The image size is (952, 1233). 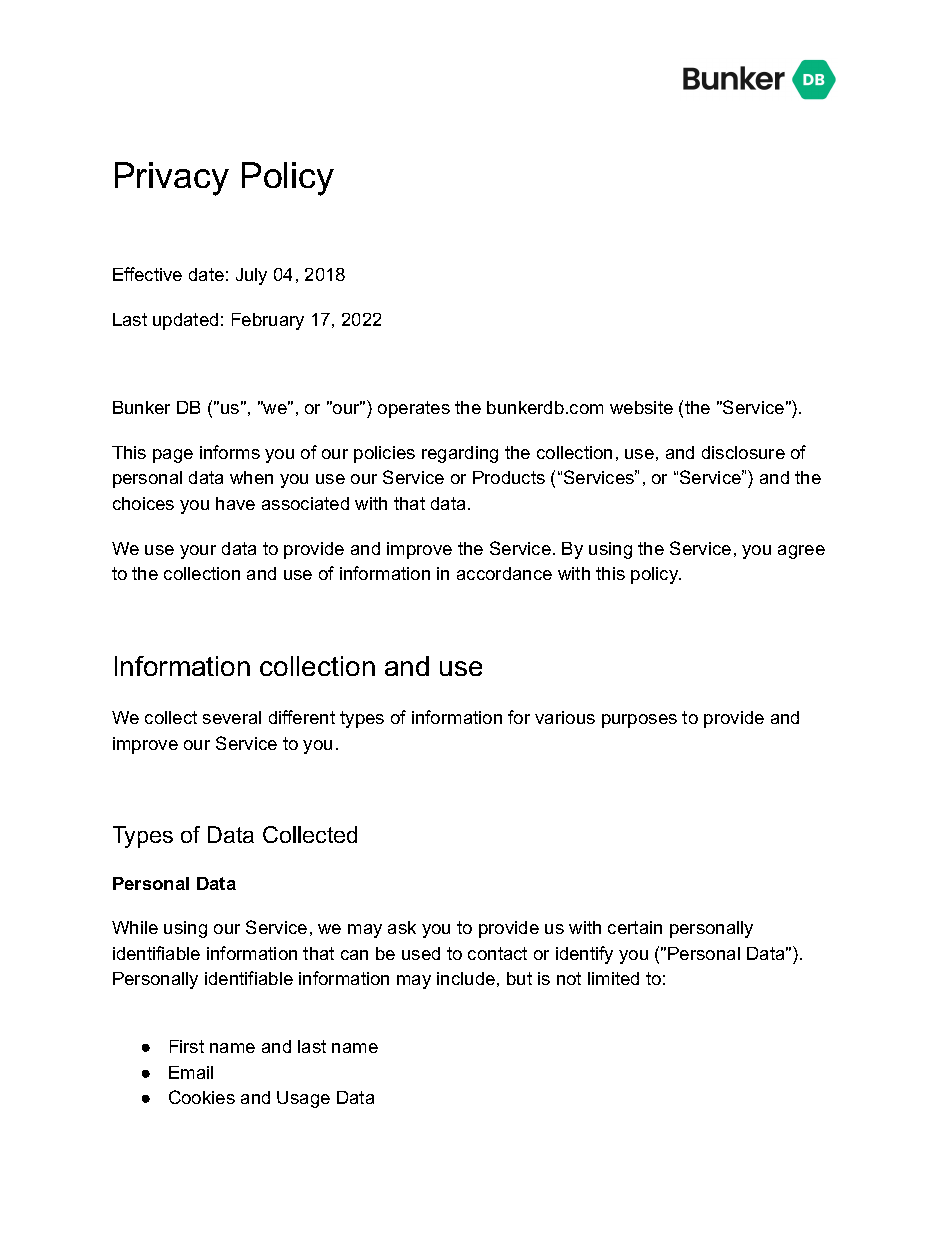 What do you see at coordinates (191, 1072) in the screenshot?
I see `Email` at bounding box center [191, 1072].
